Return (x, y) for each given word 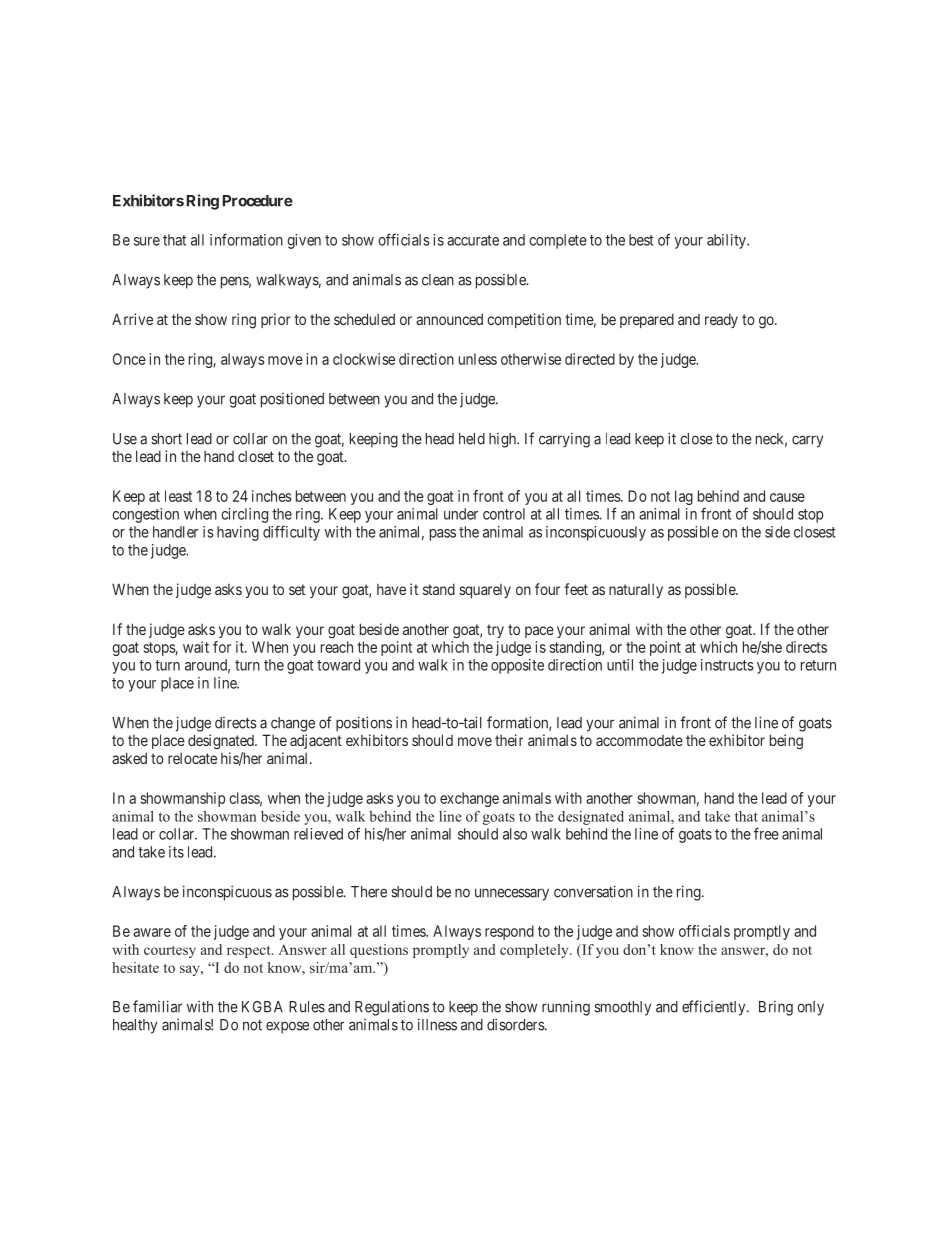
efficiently (715, 1008)
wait (196, 647)
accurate (473, 240)
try (495, 631)
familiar (157, 1006)
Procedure (257, 201)
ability (727, 241)
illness (437, 1024)
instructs (727, 665)
